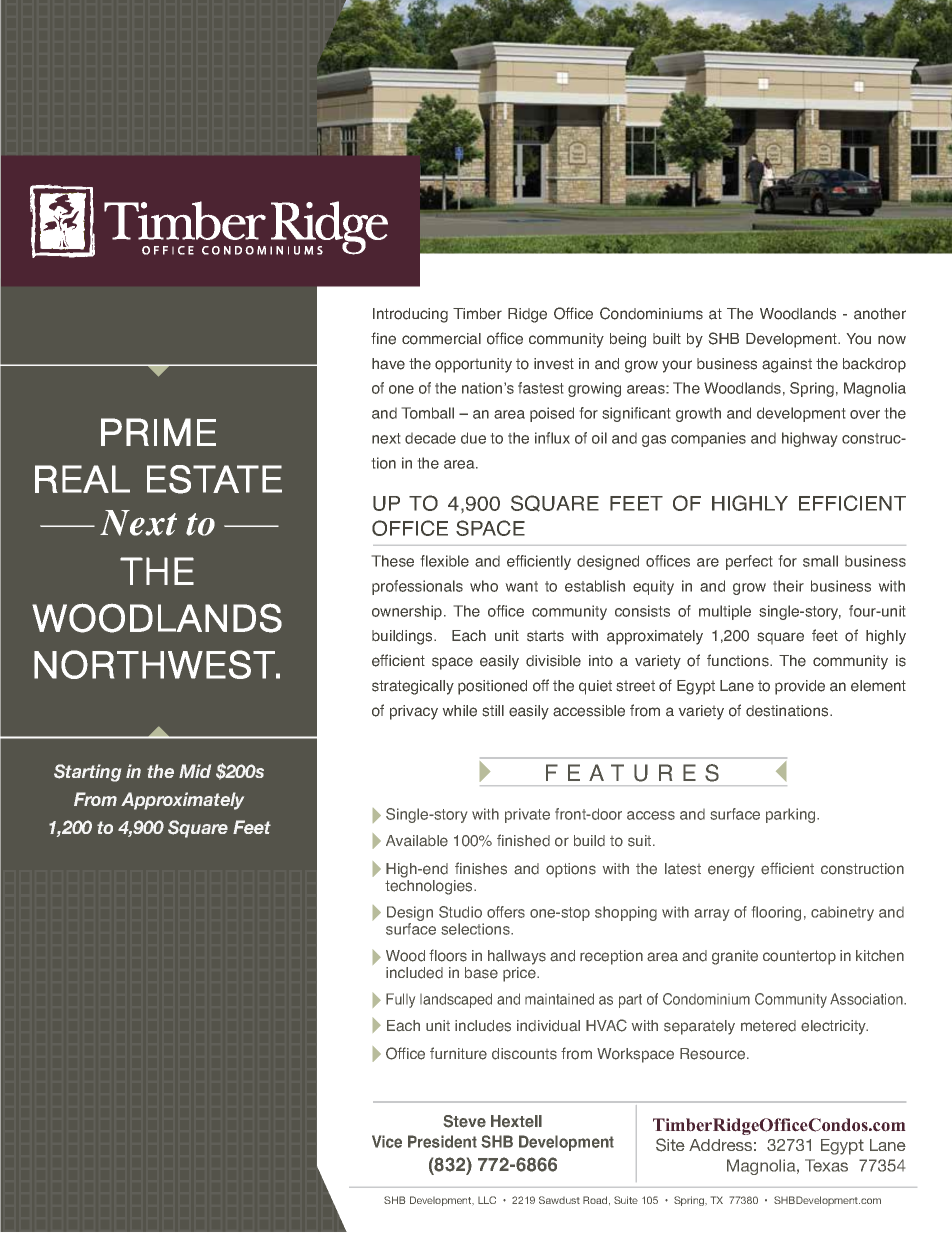 The image size is (952, 1233). Describe the element at coordinates (158, 432) in the screenshot. I see `PRIME` at that location.
